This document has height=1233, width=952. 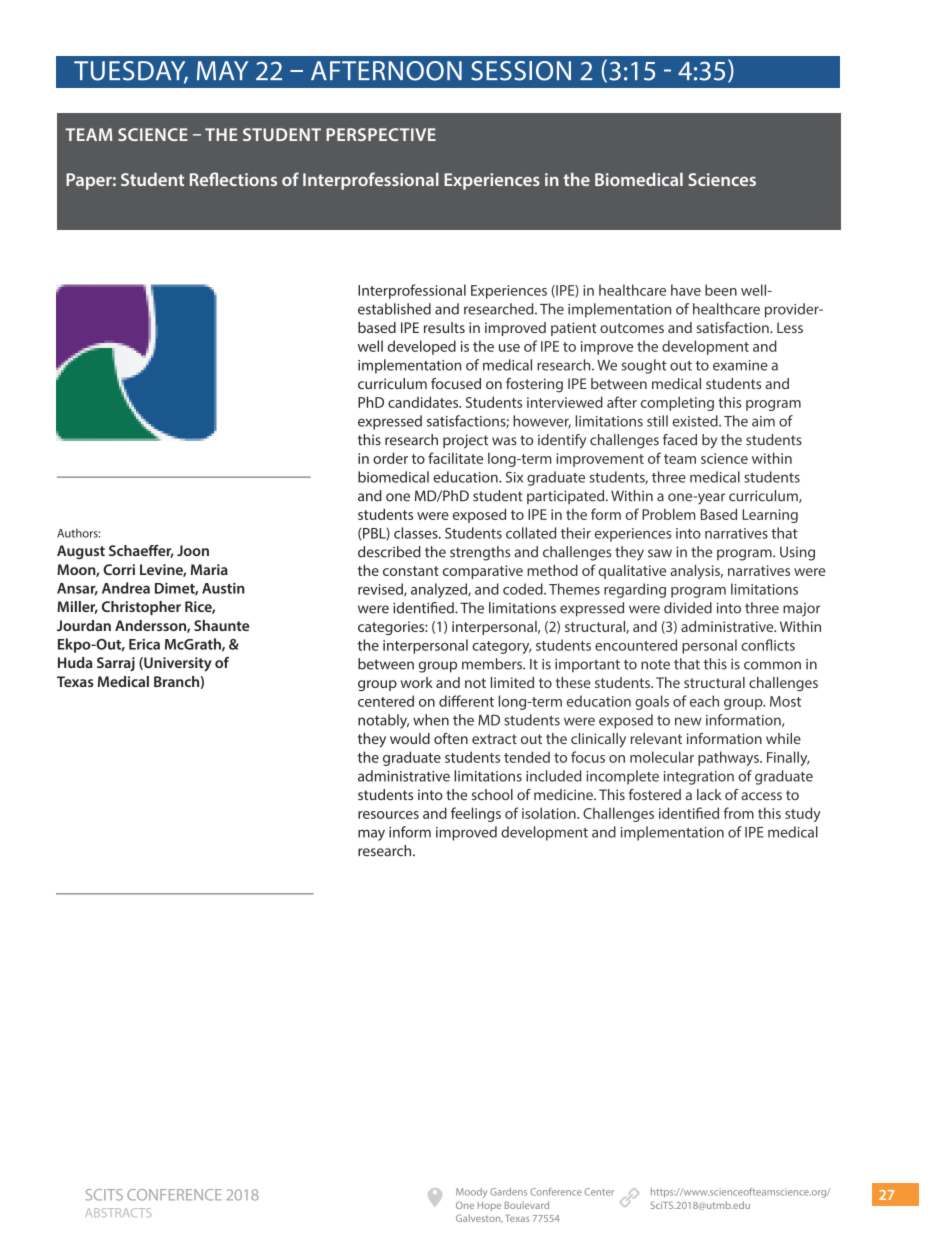 I want to click on PERSPECTIVE, so click(x=381, y=134).
